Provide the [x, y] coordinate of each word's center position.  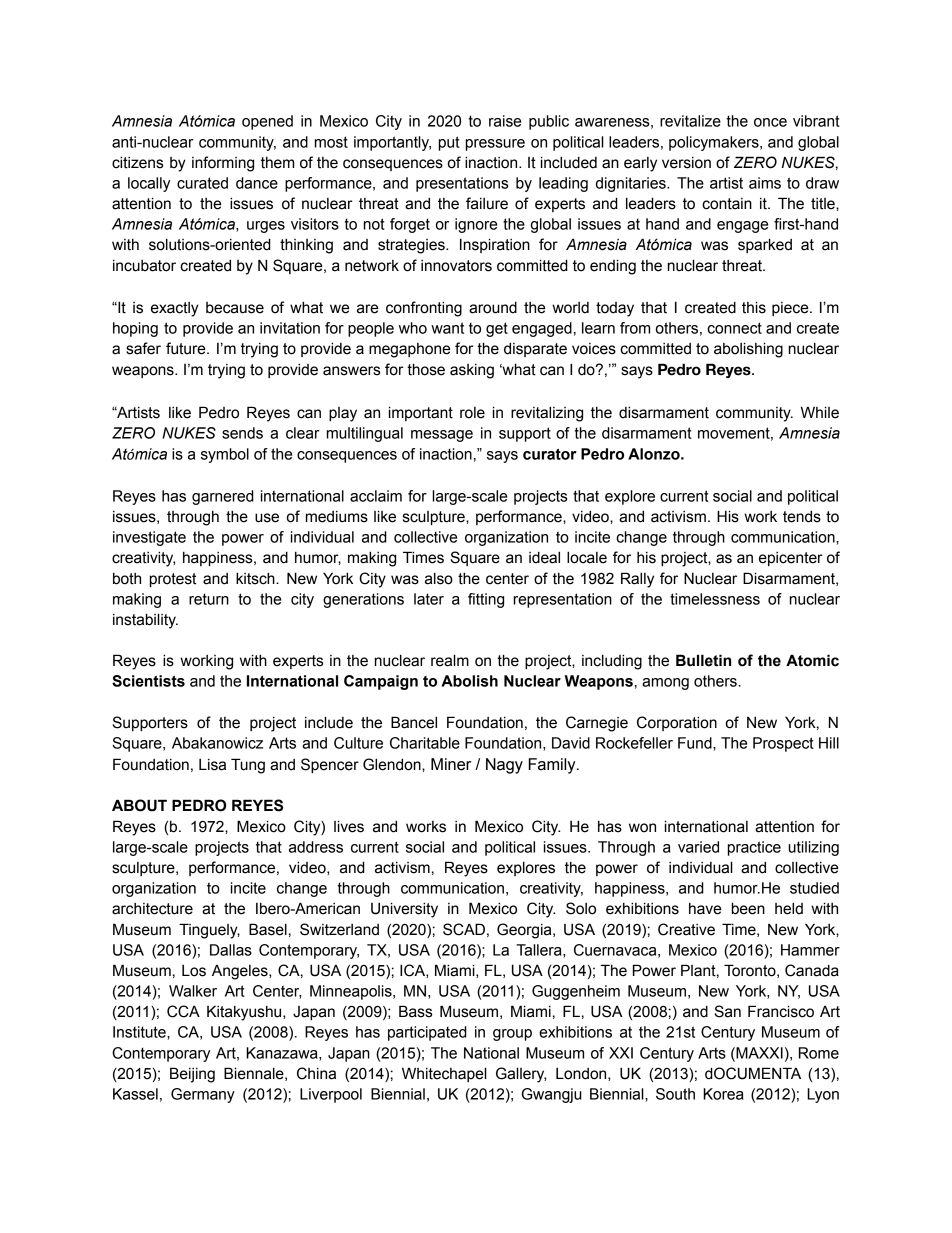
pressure [495, 145]
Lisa [212, 765]
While [820, 412]
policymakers [715, 143]
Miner [451, 764]
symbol [225, 455]
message [442, 436]
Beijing [192, 1075]
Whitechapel [444, 1074]
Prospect [783, 744]
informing [223, 164]
